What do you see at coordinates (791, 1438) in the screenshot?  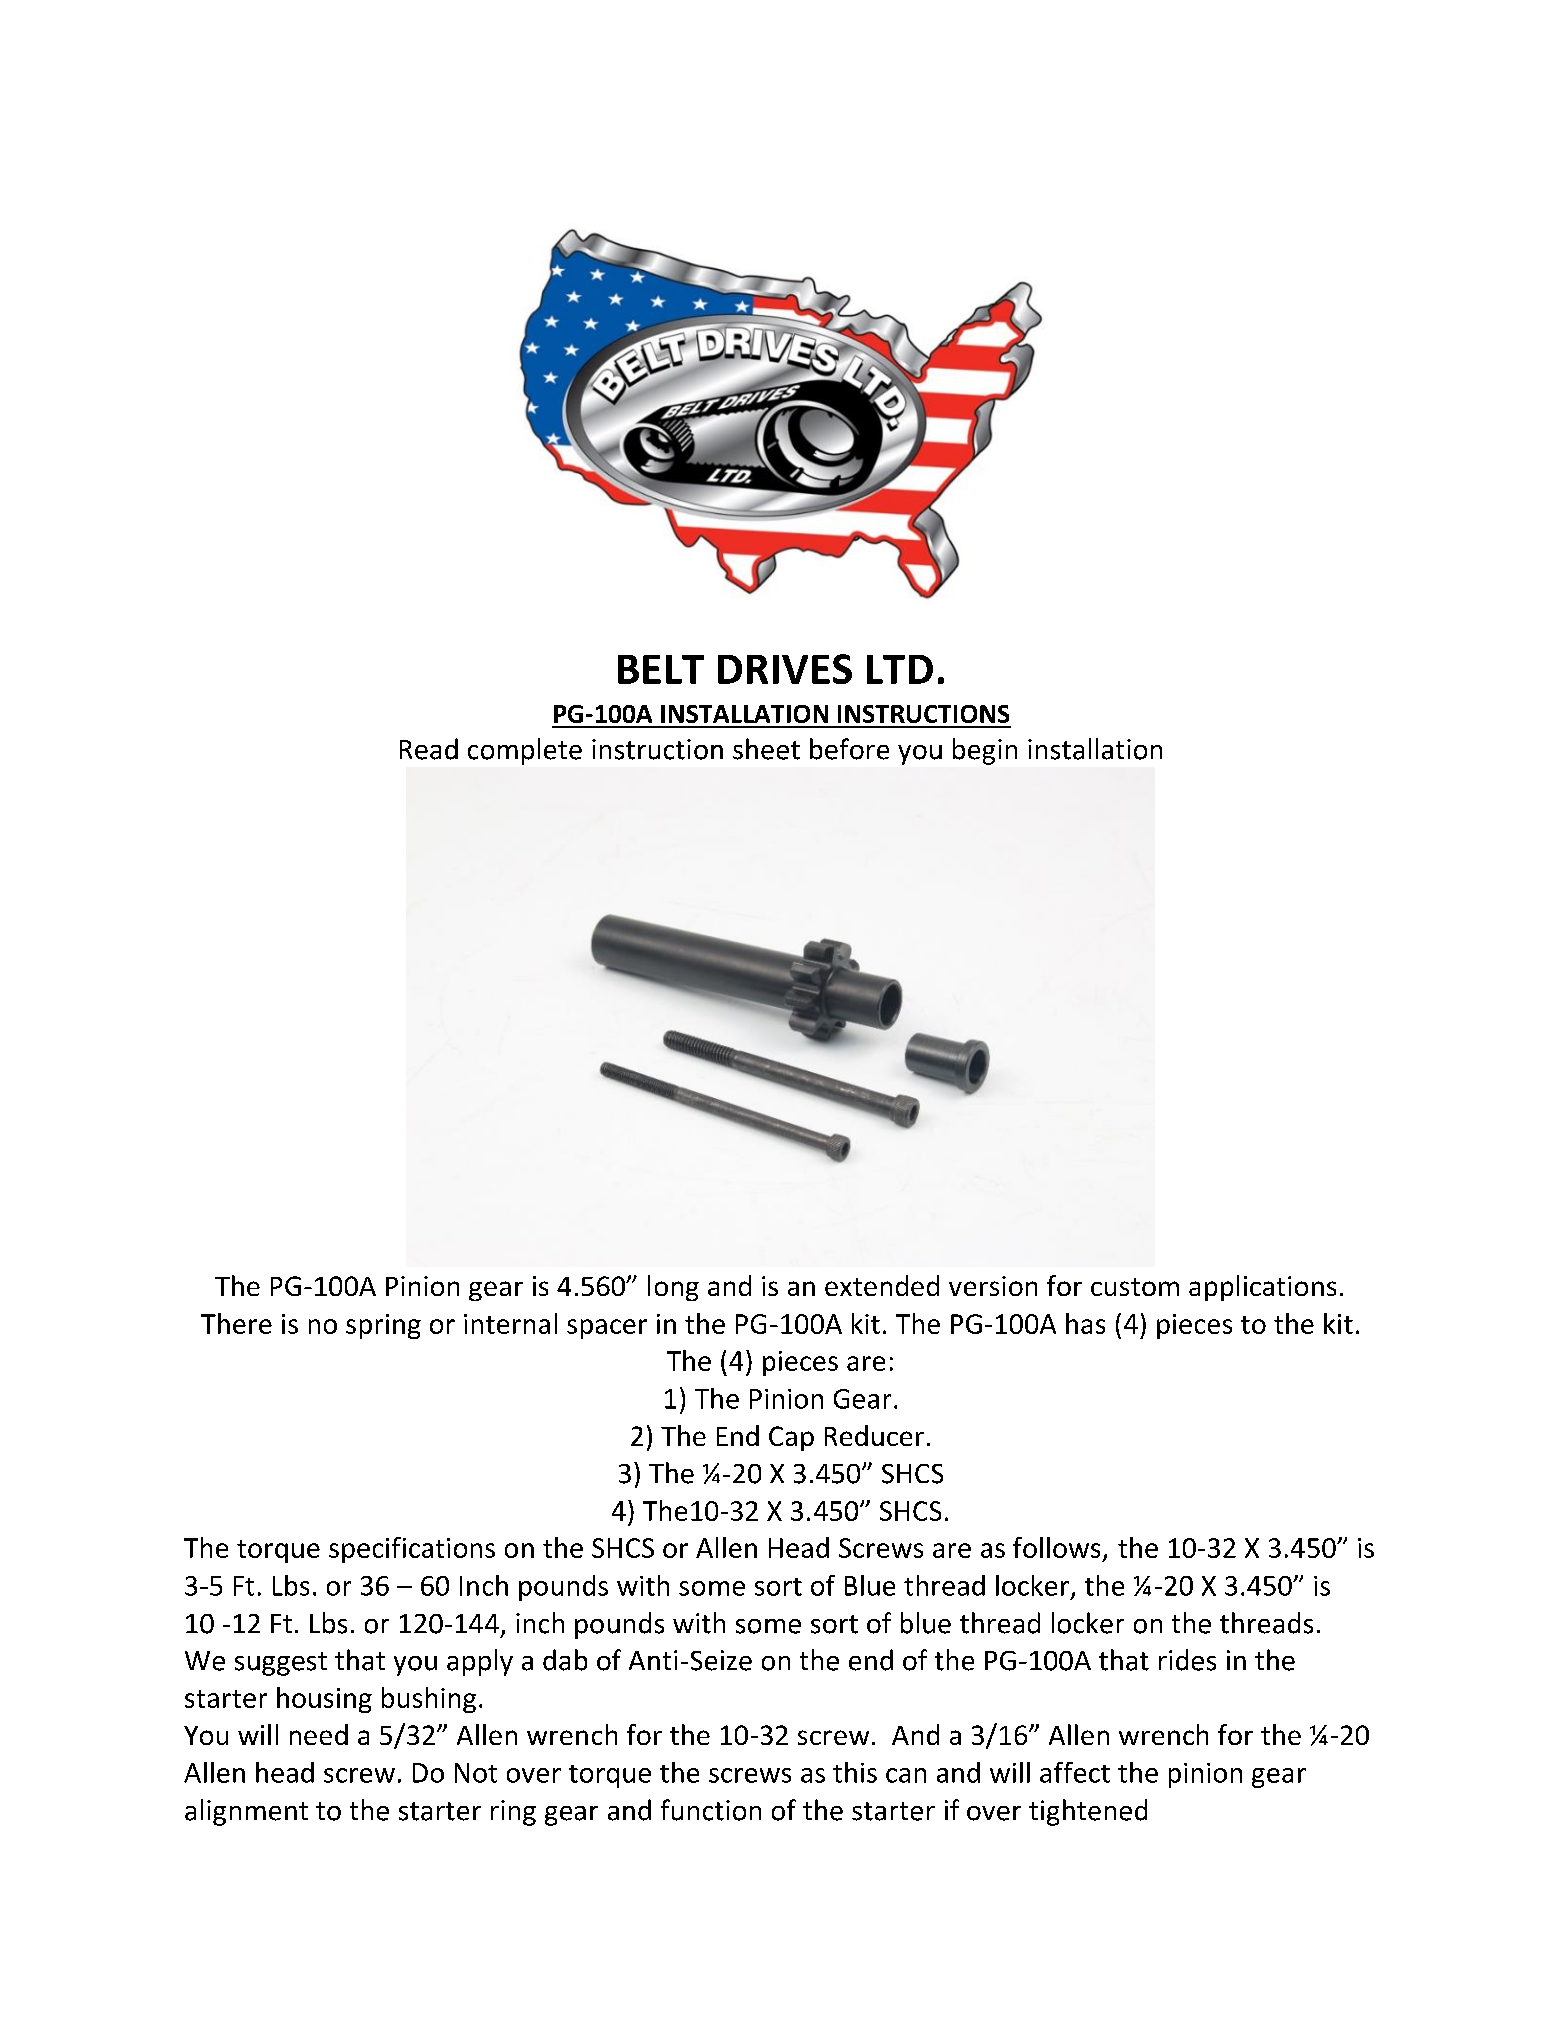 I see `Cap` at bounding box center [791, 1438].
